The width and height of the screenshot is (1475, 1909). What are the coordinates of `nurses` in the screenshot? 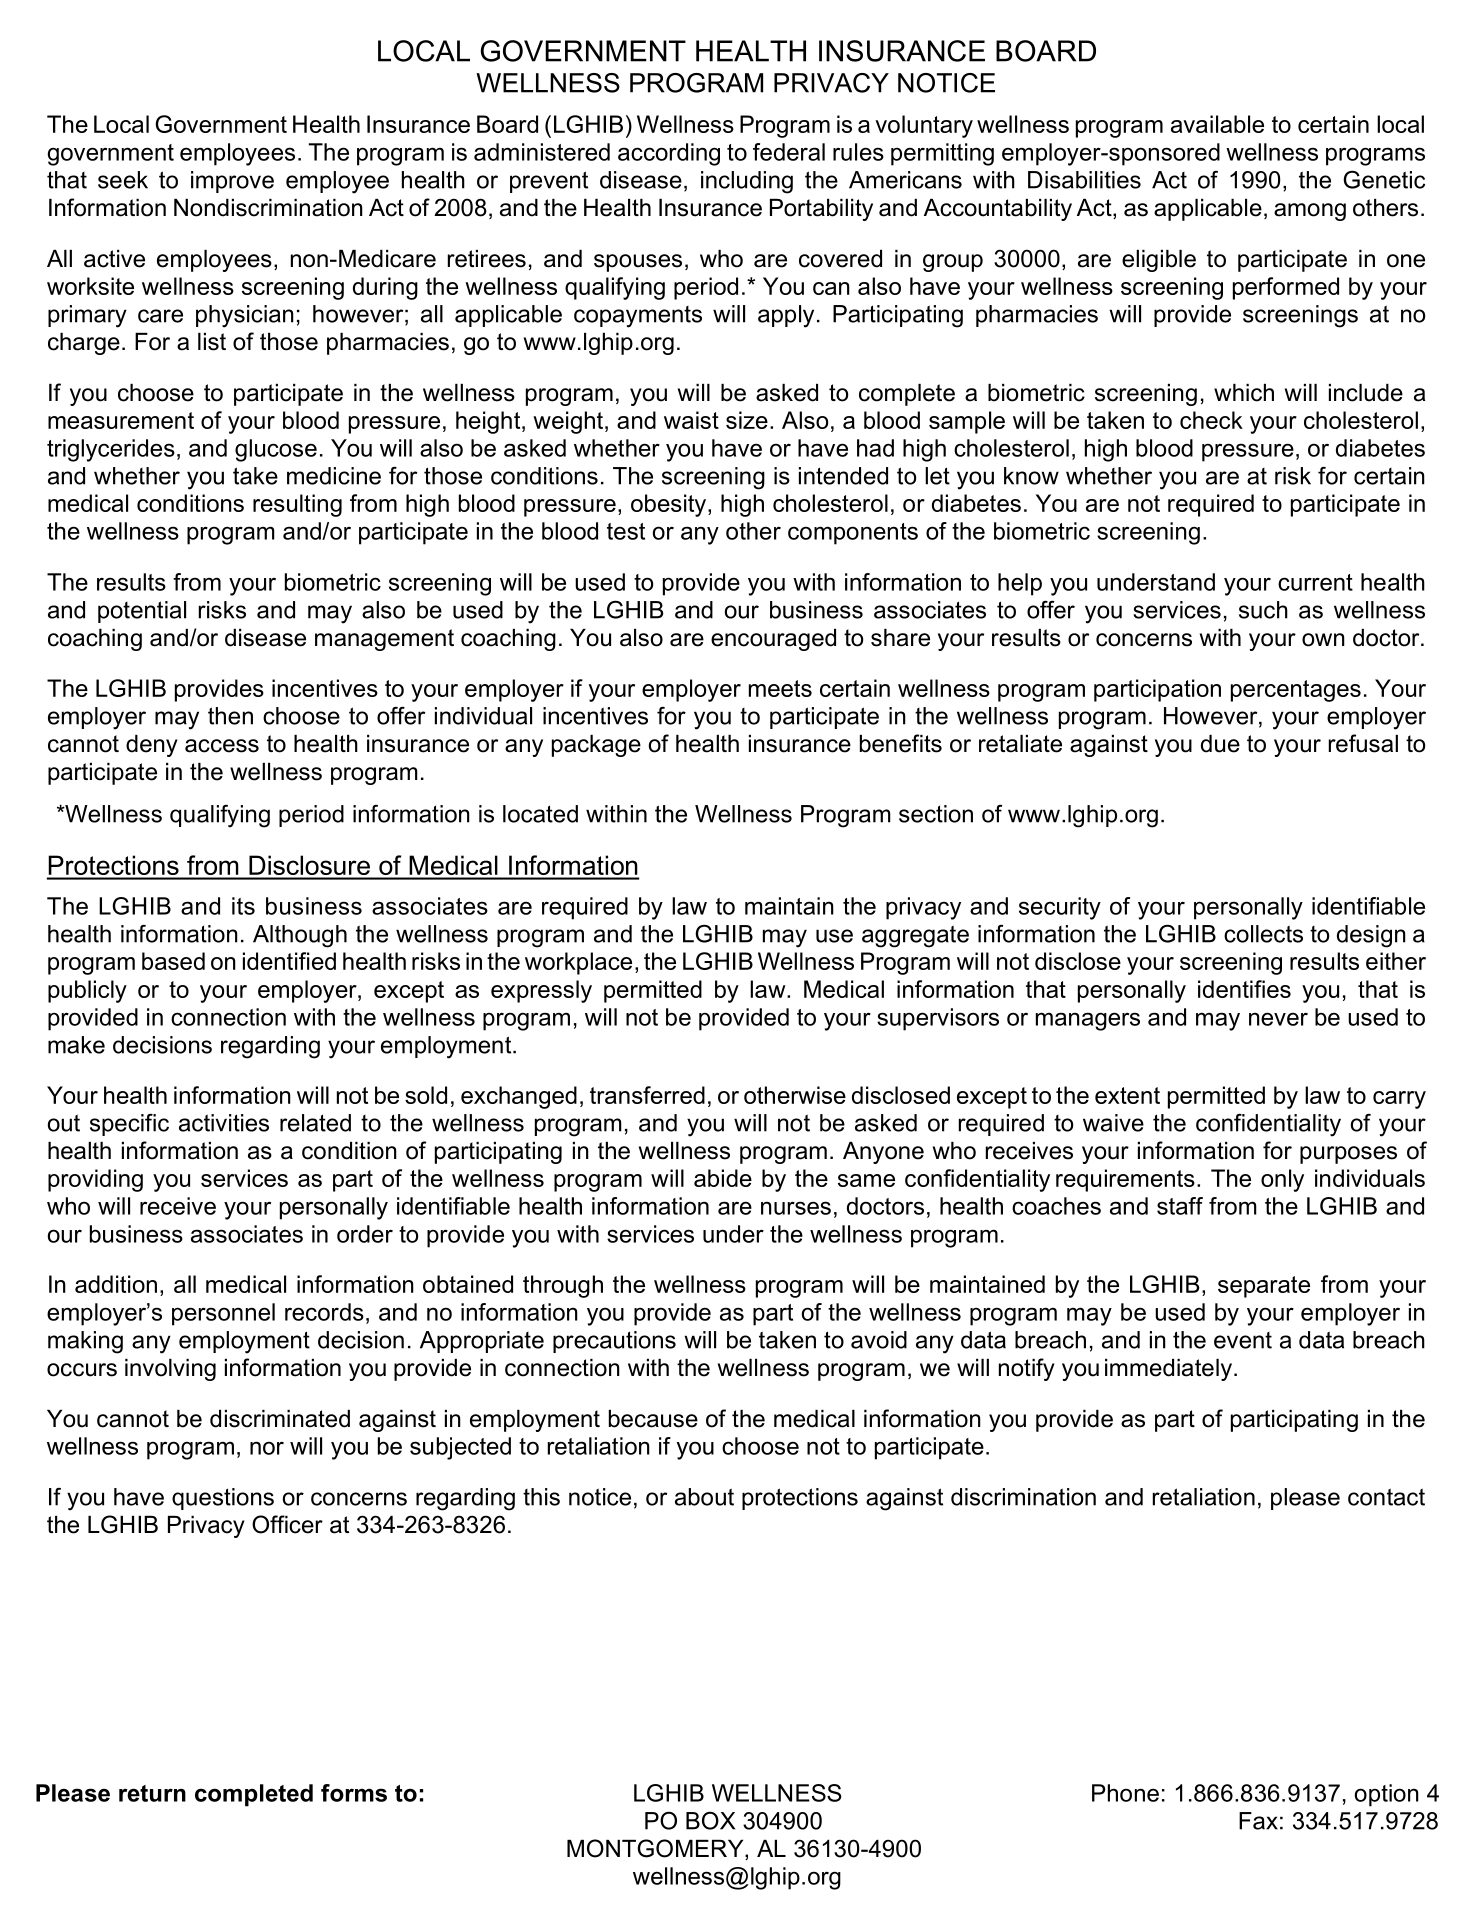 It's located at (796, 1208).
